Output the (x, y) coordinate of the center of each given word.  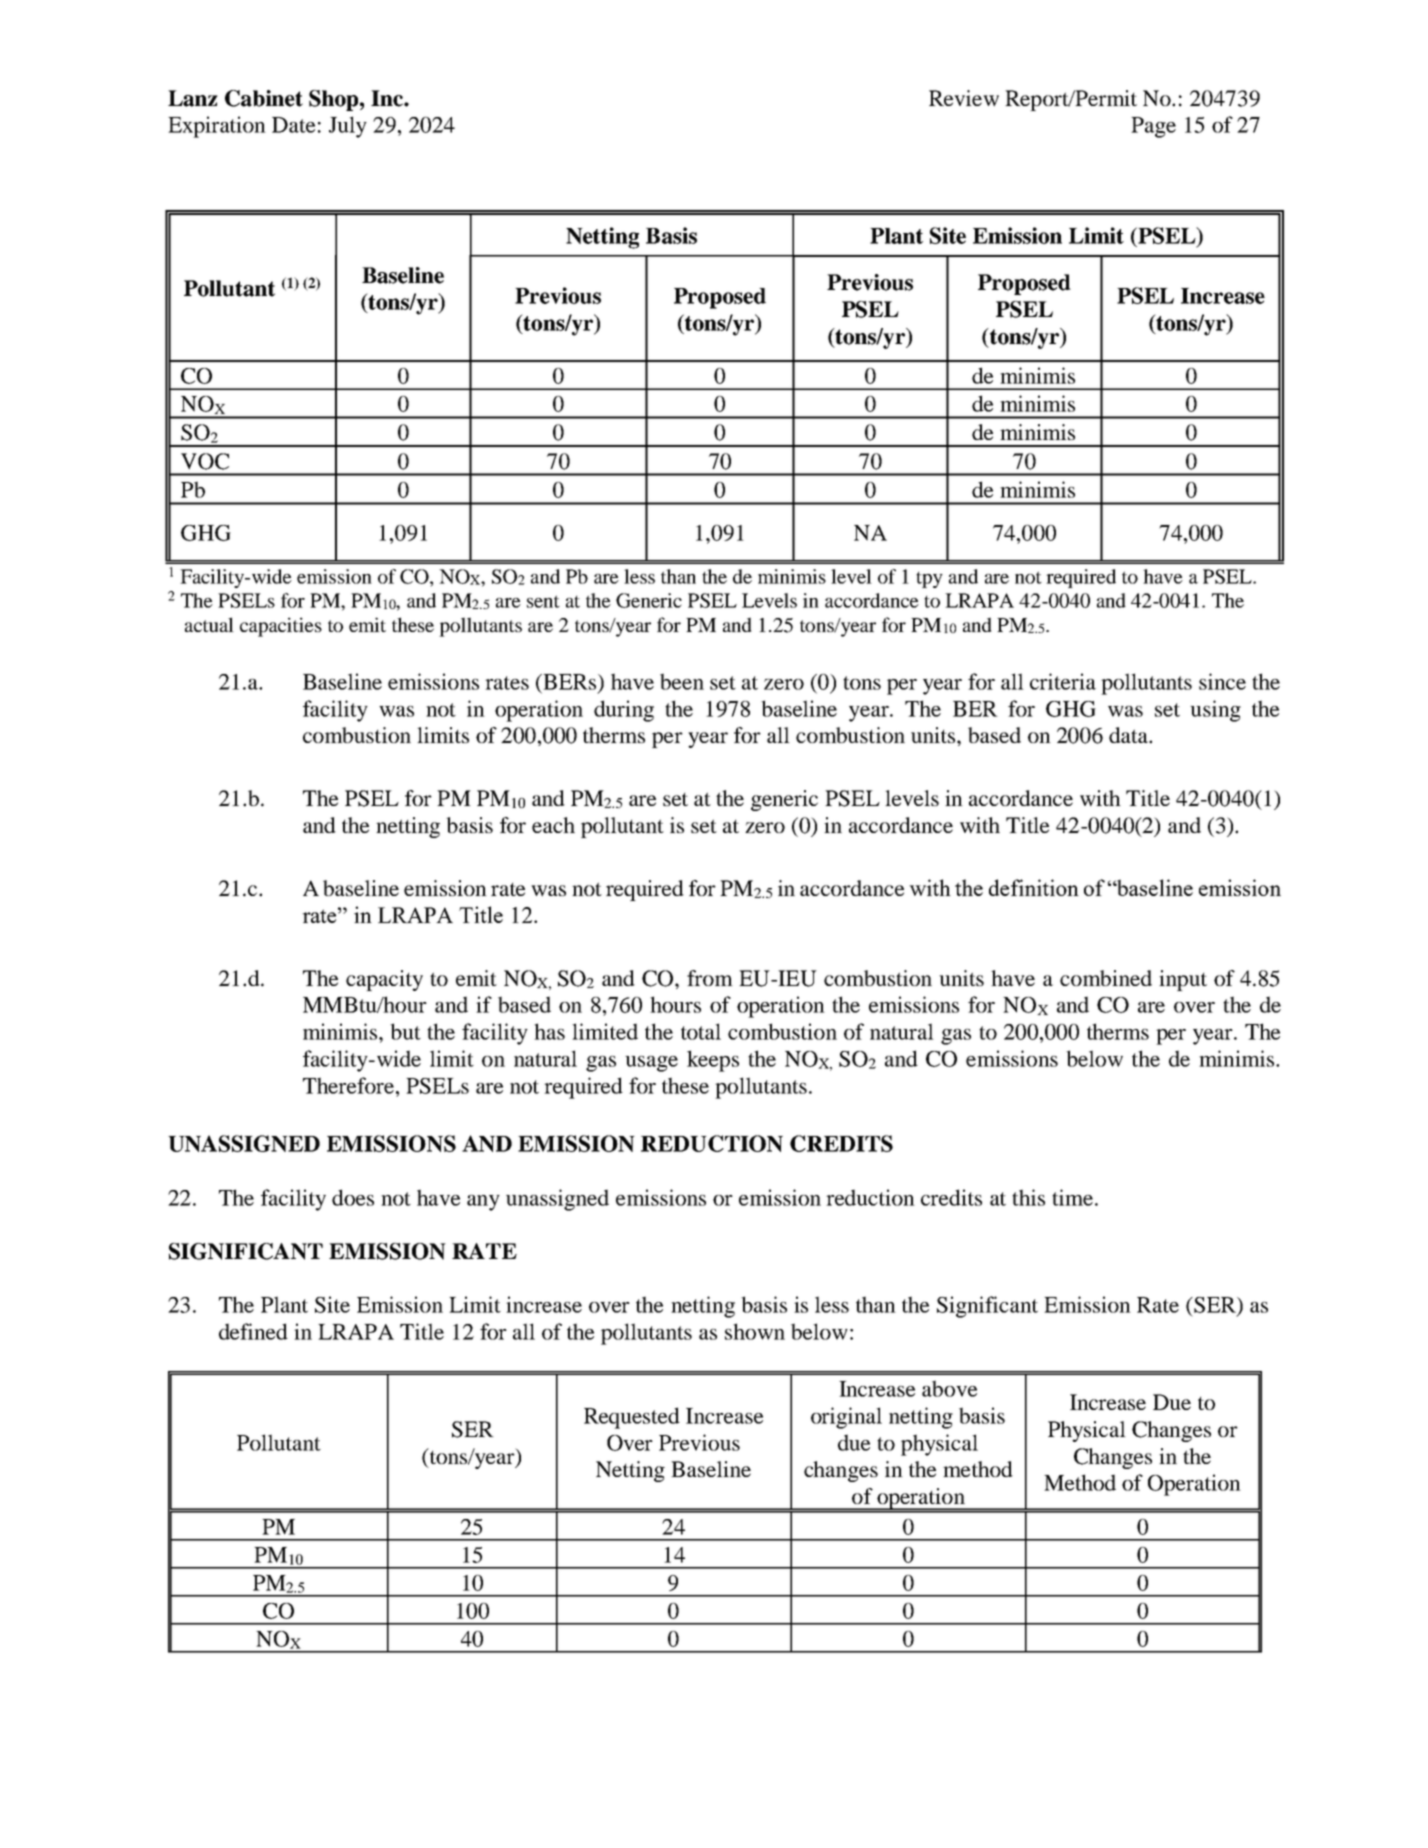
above (949, 1388)
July (348, 127)
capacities (281, 627)
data (1129, 735)
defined (253, 1331)
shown (755, 1331)
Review (964, 98)
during (624, 711)
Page (1153, 127)
